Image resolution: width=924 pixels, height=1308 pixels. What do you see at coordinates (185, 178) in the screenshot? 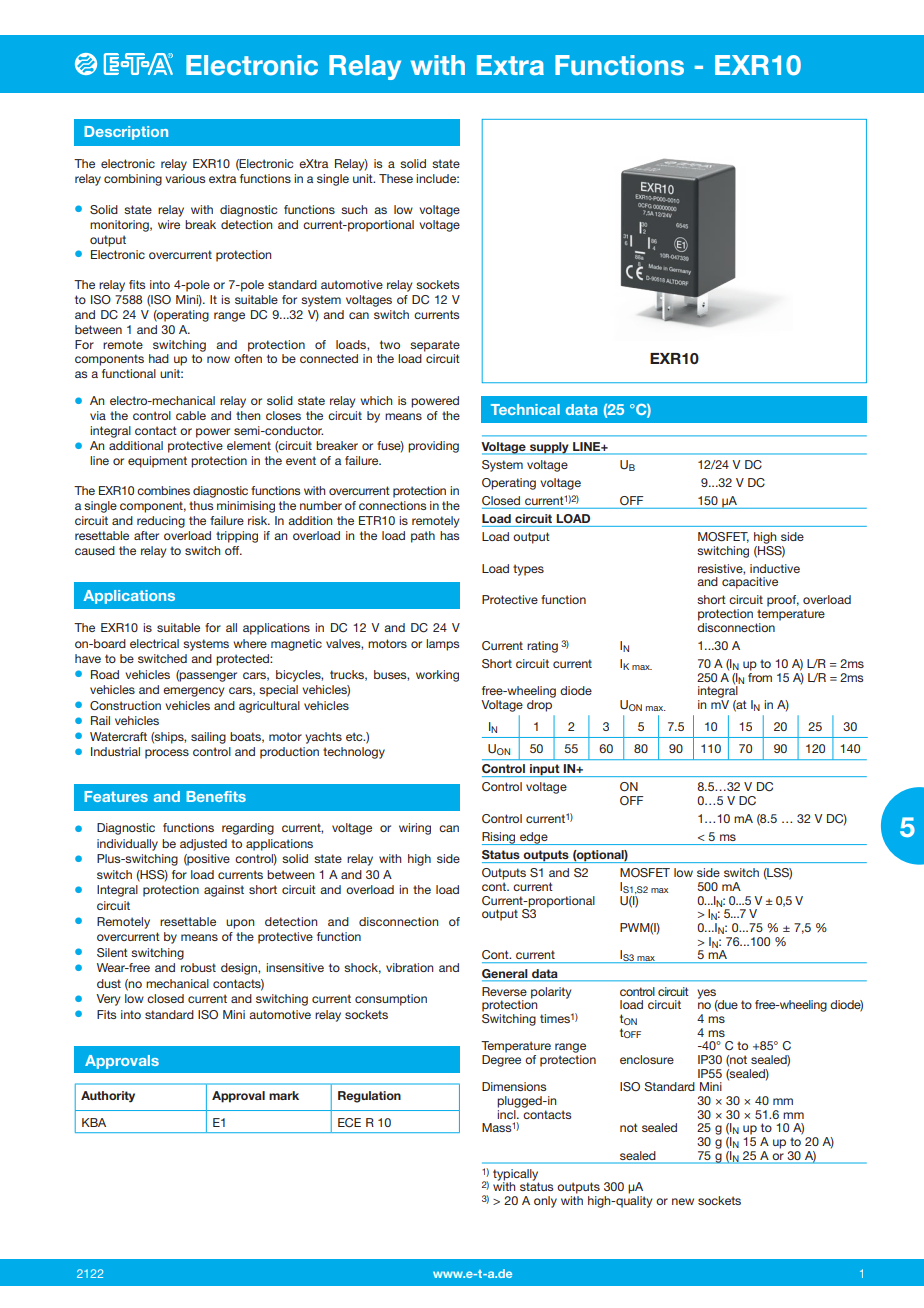
I see `various` at bounding box center [185, 178].
